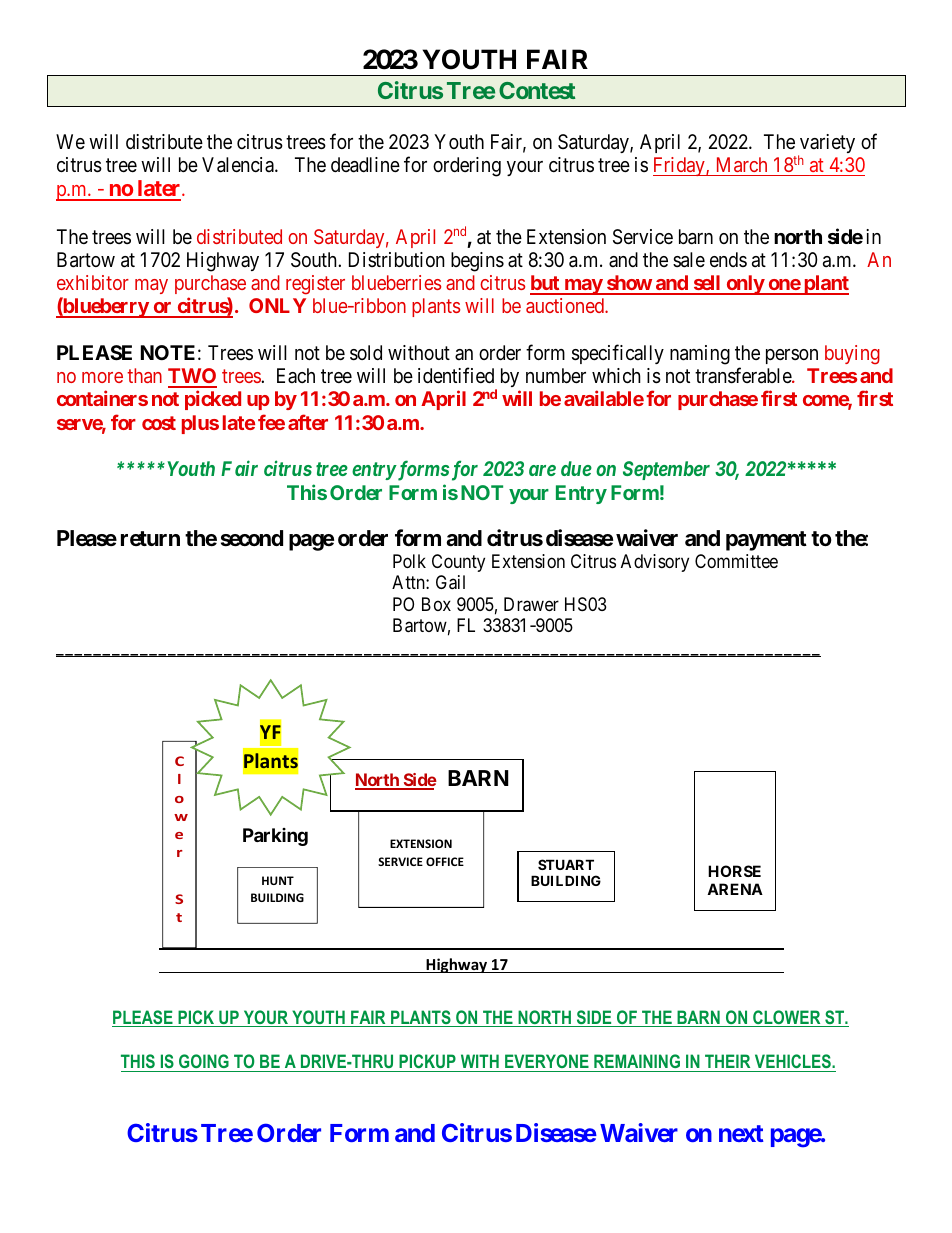  Describe the element at coordinates (445, 861) in the screenshot. I see `OFFICE` at that location.
